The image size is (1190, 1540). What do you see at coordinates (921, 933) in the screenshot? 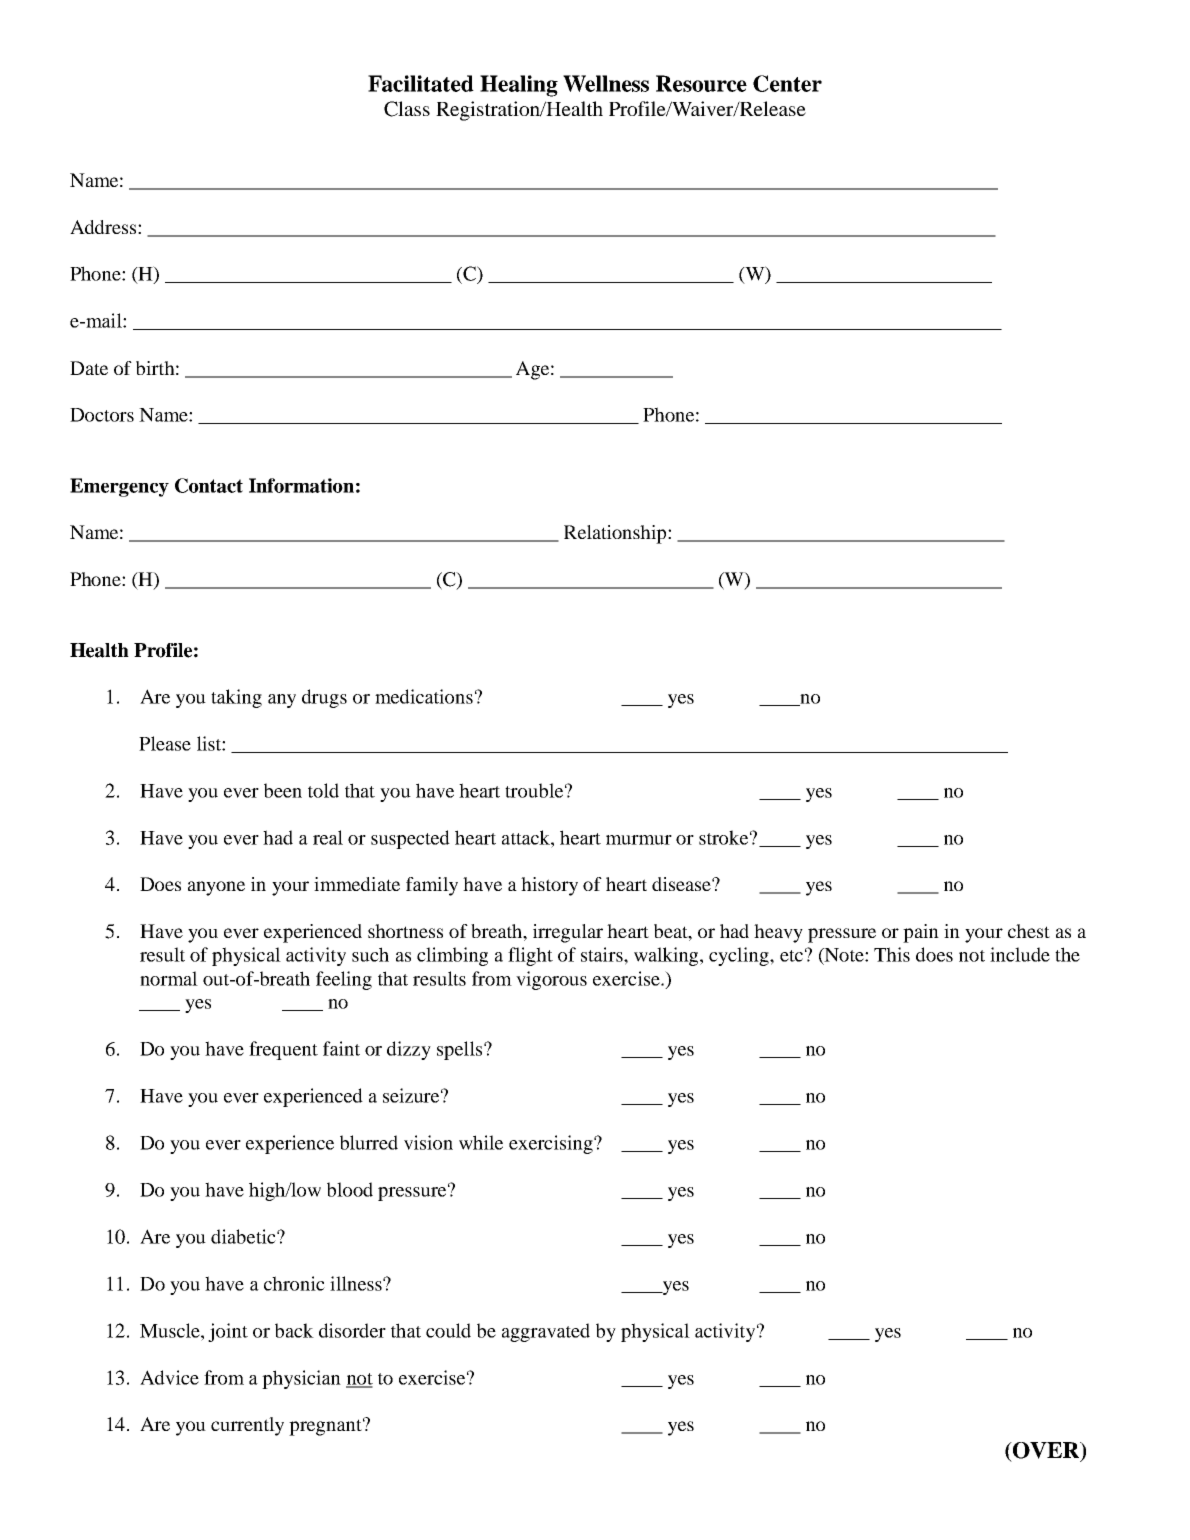
I see `pain` at bounding box center [921, 933].
